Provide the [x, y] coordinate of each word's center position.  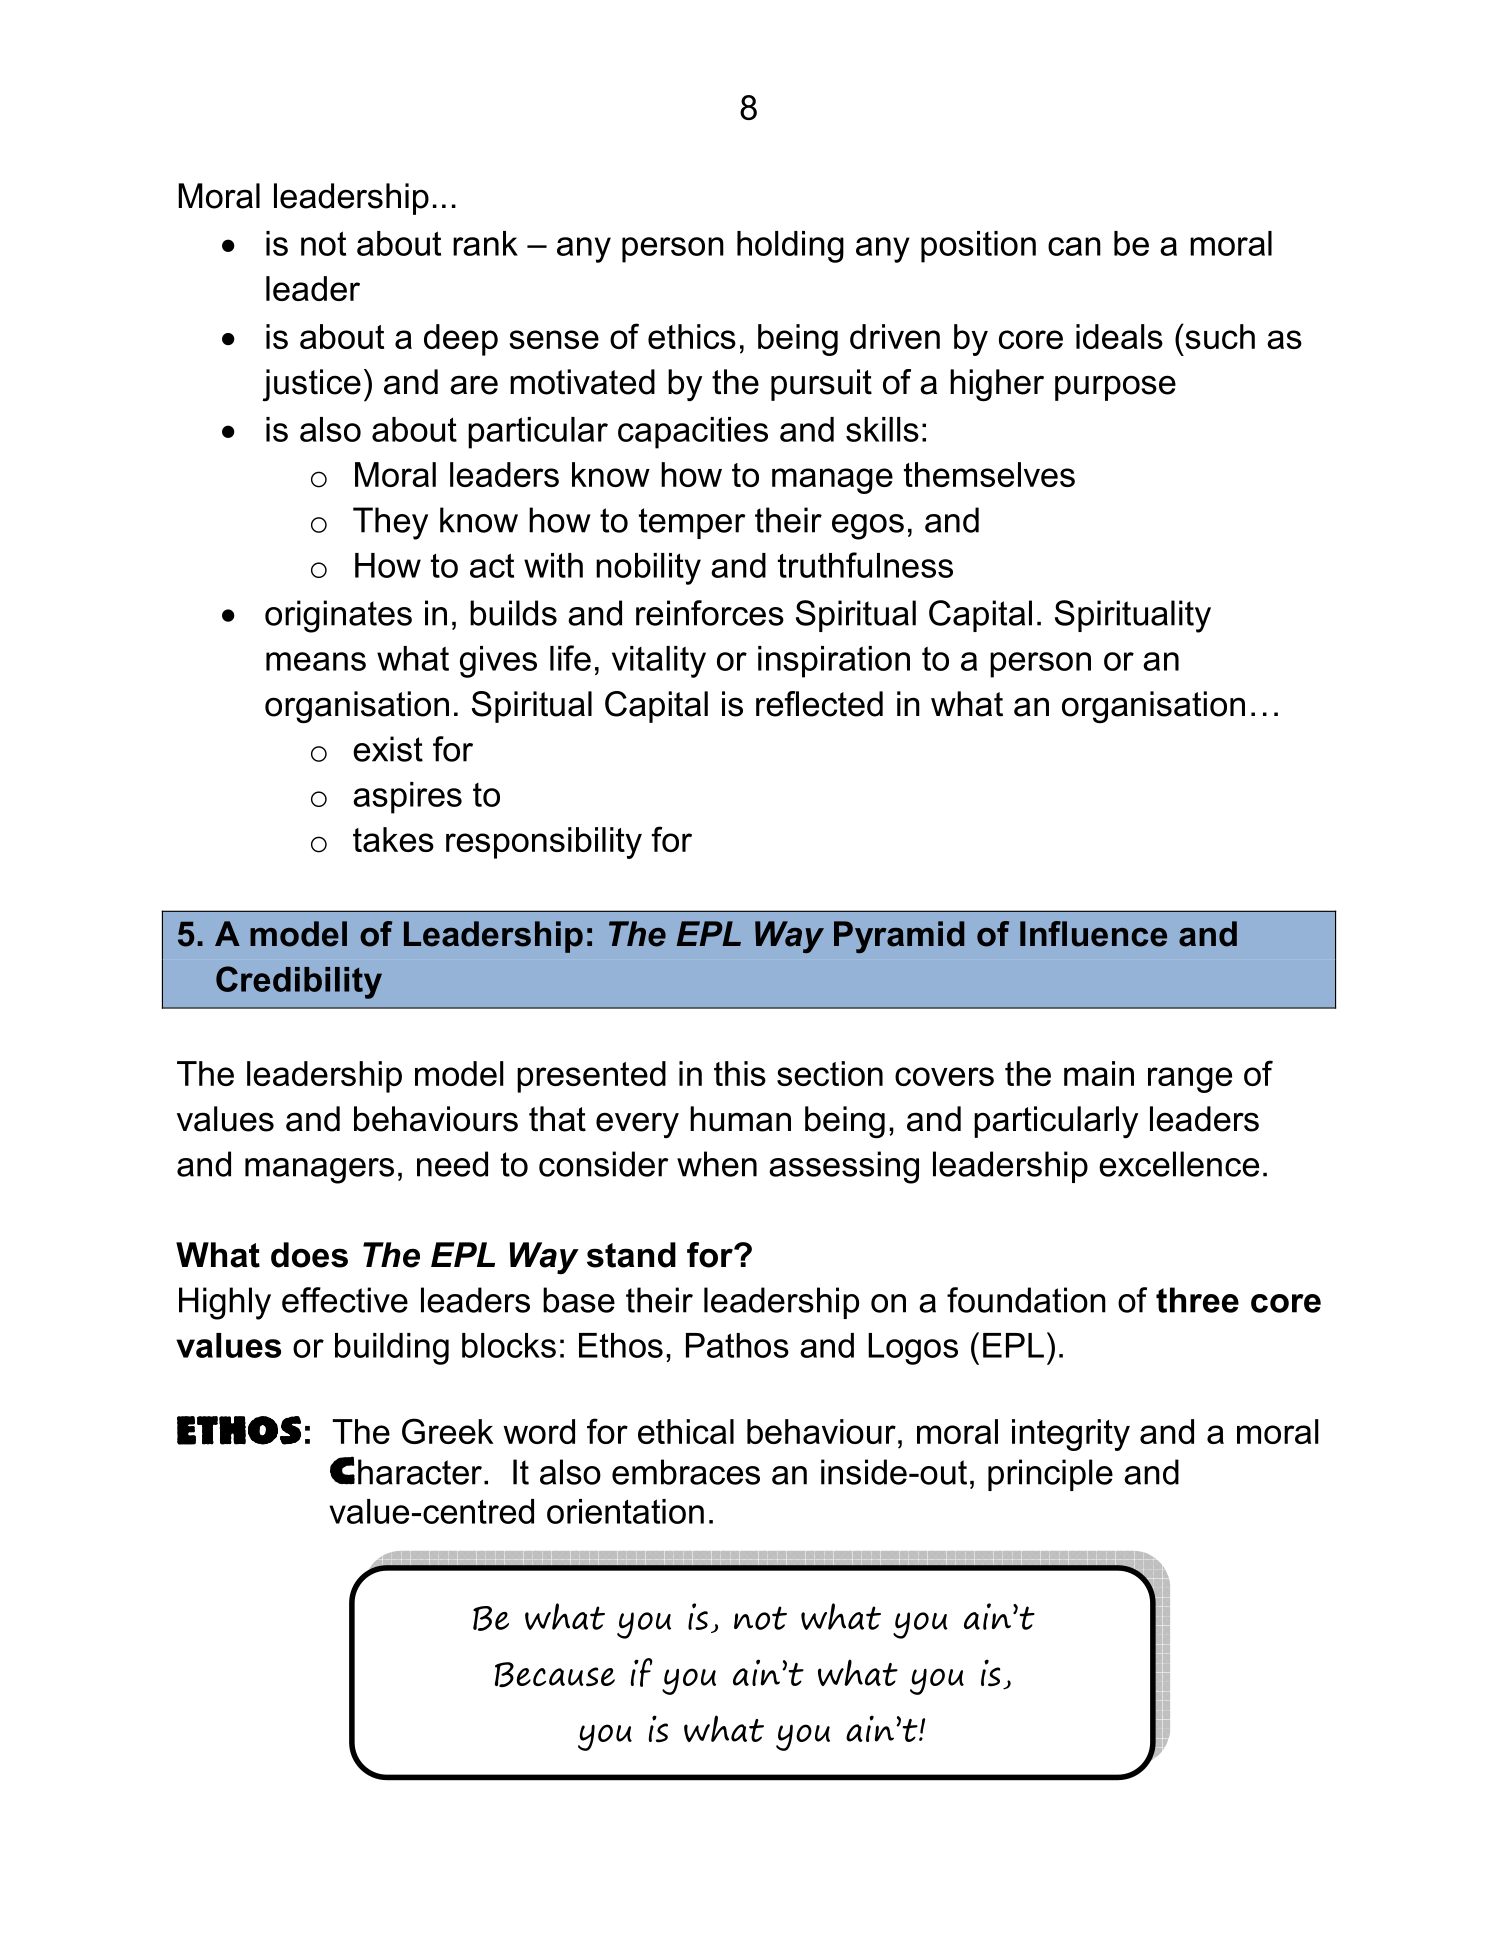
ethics [692, 336]
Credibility [299, 982]
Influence [1093, 934]
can [1074, 246]
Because [555, 1674]
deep [461, 340]
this [740, 1073]
